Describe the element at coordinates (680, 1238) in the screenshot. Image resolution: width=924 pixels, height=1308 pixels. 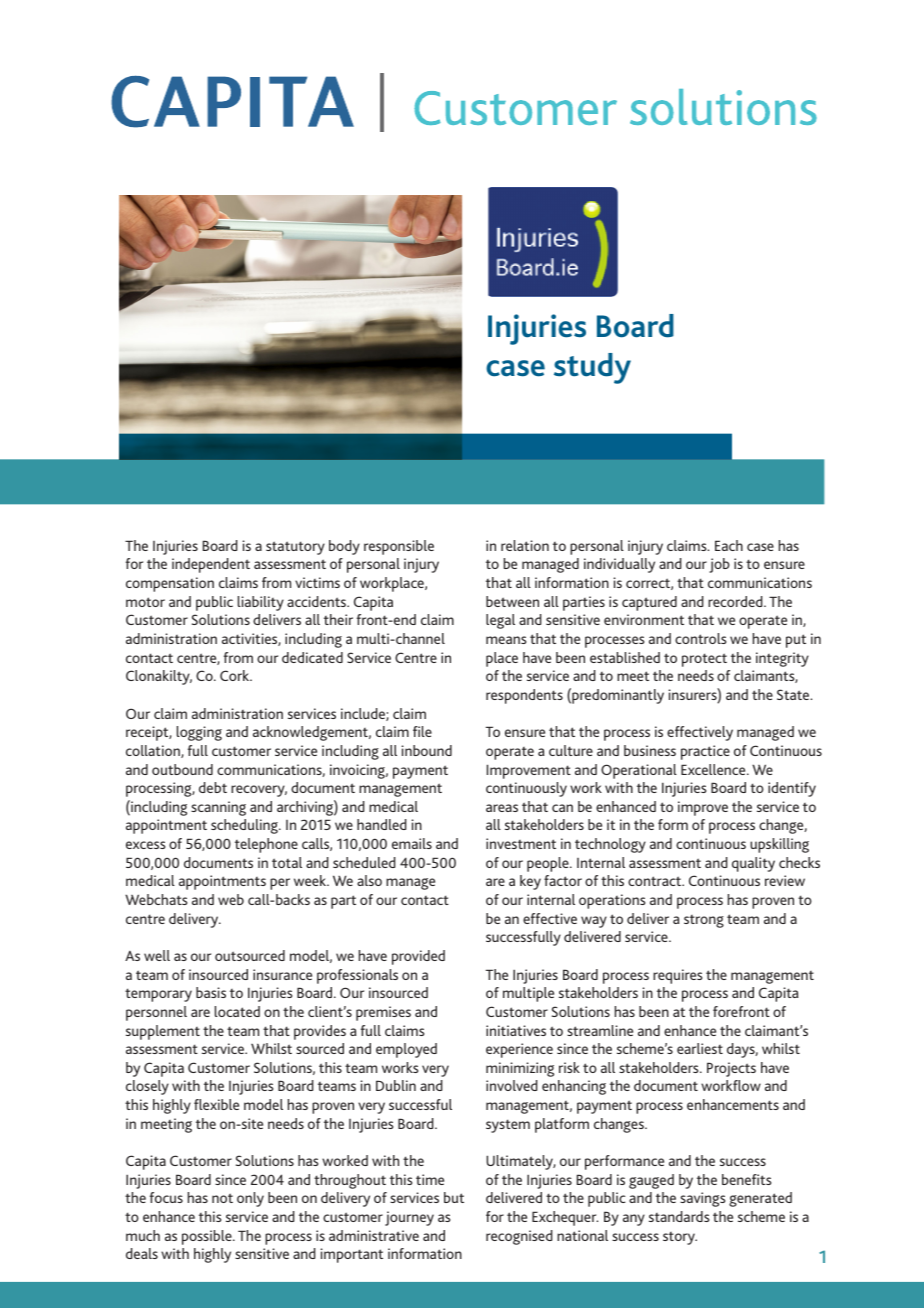
I see `story` at that location.
